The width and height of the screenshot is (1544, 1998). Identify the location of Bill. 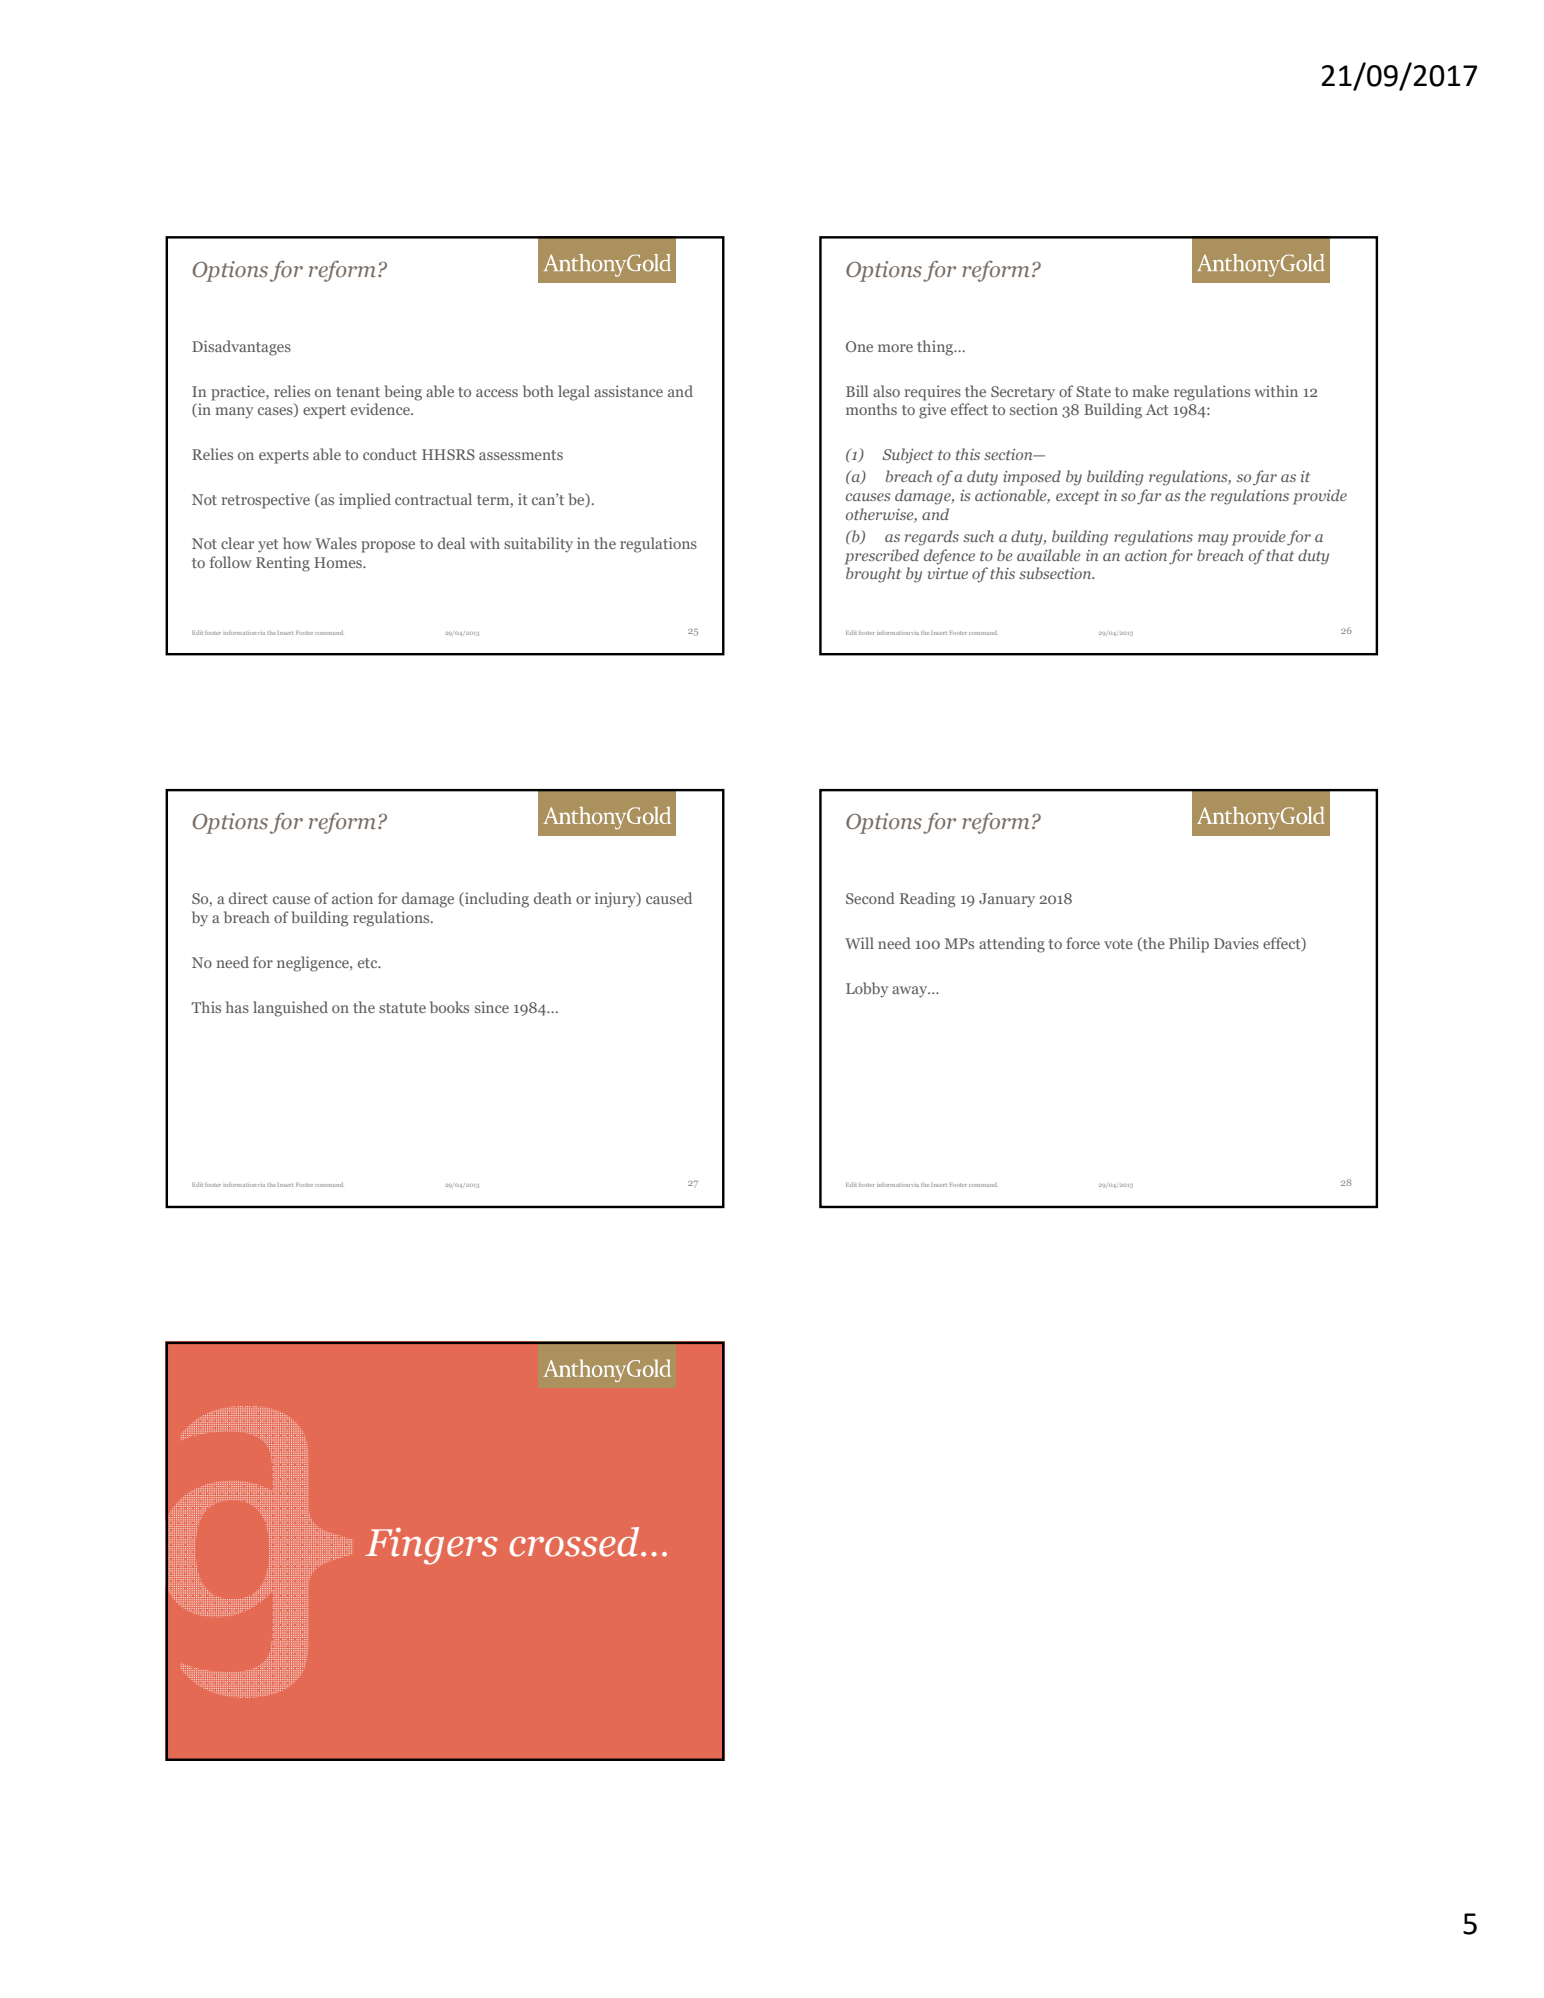
(857, 391).
